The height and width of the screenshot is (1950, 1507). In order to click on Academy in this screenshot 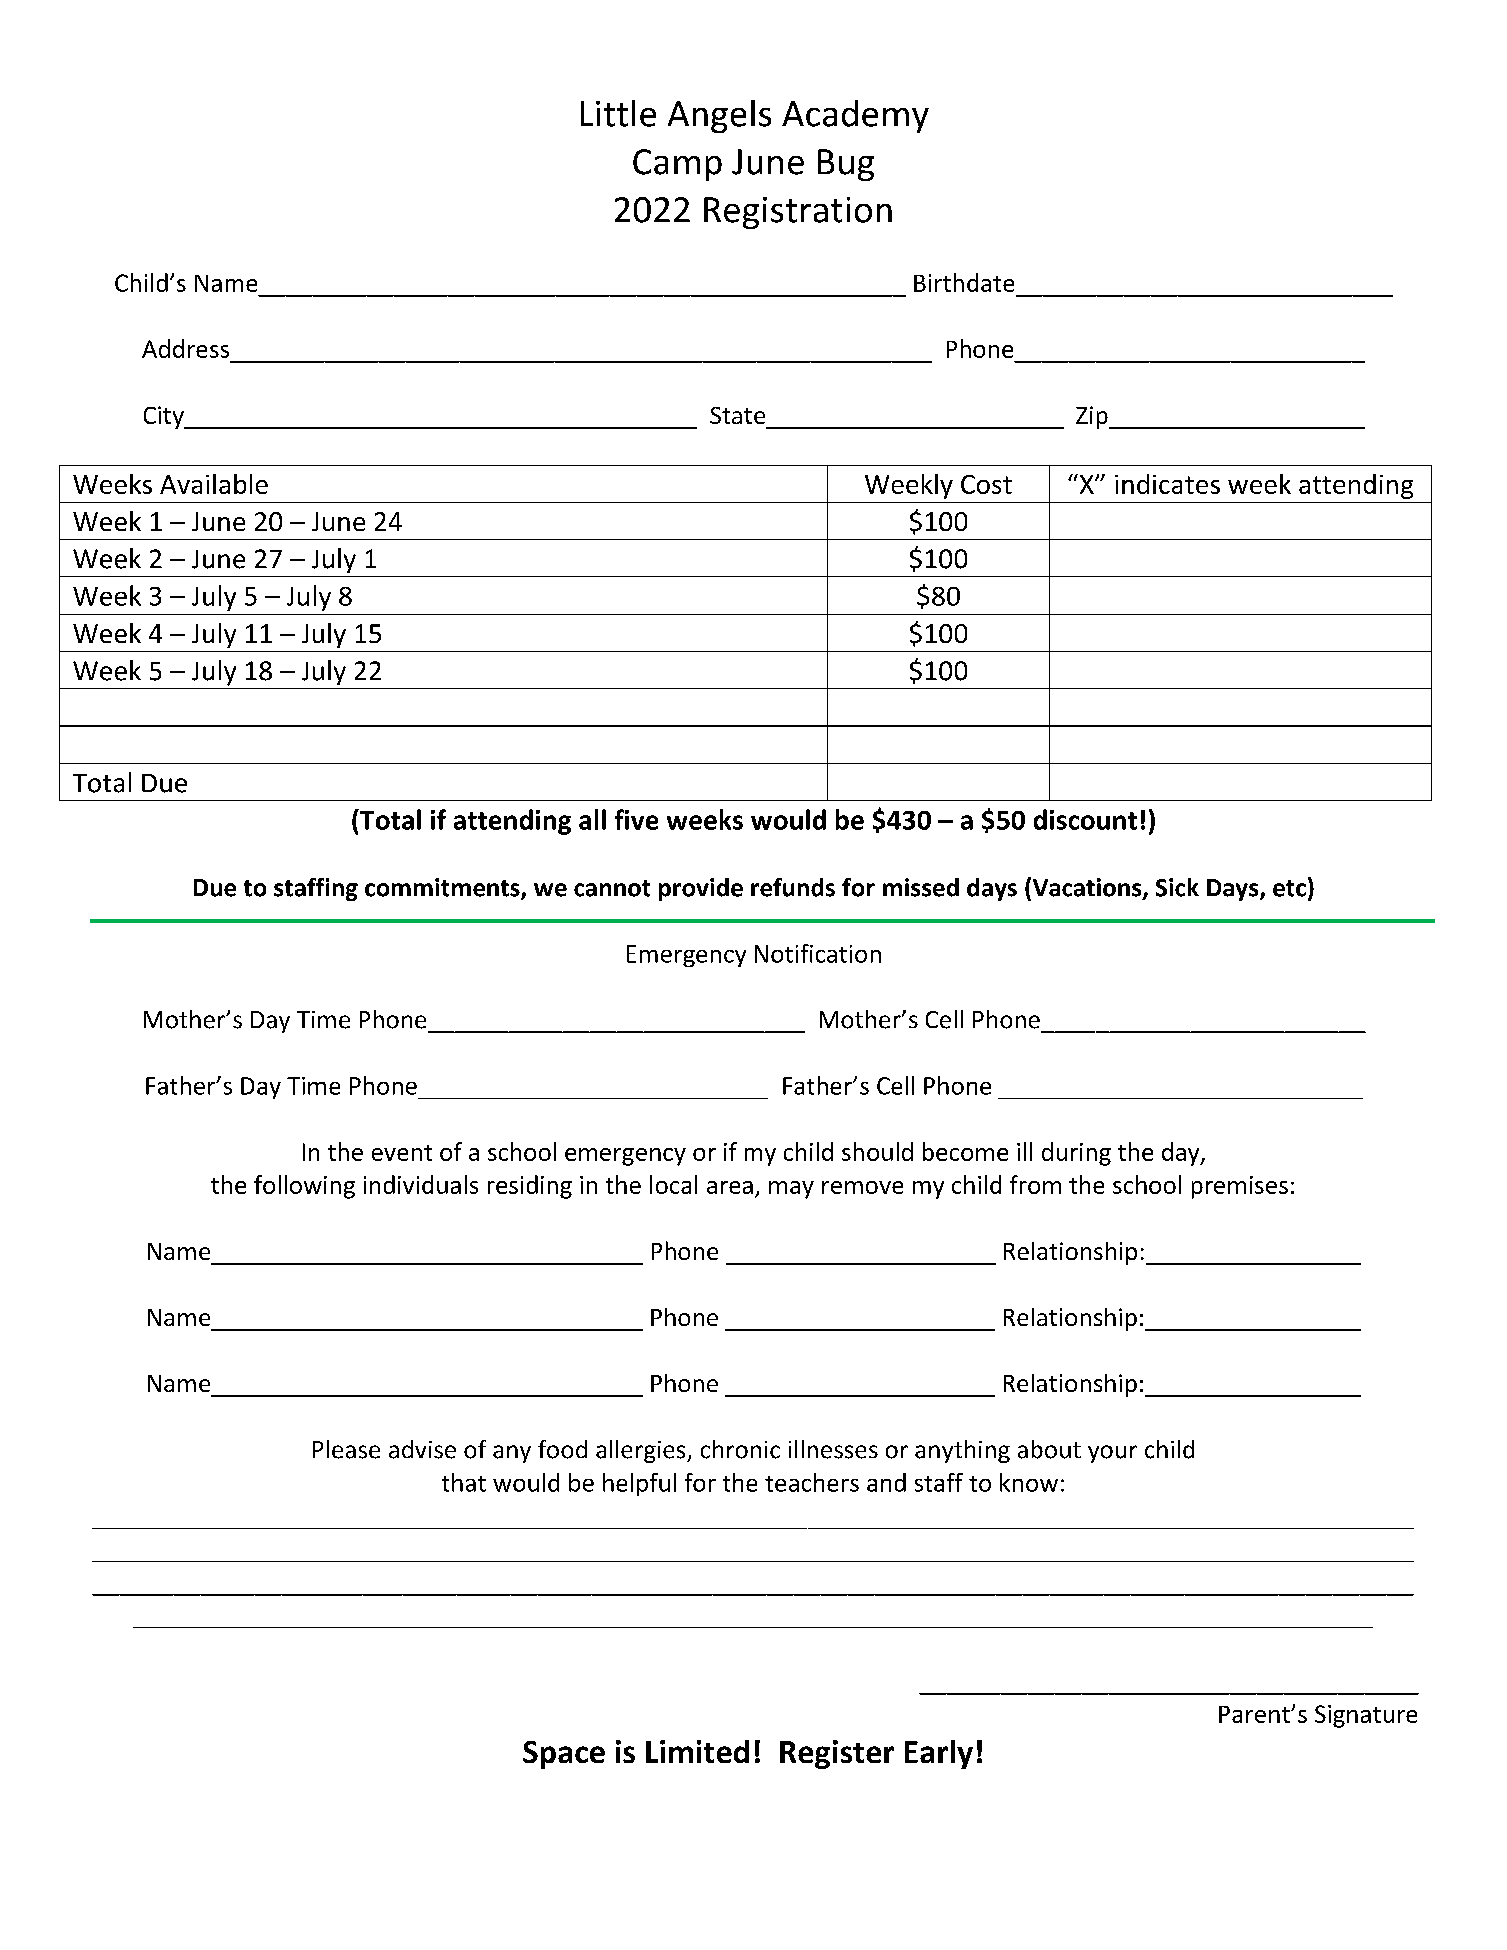, I will do `click(855, 116)`.
